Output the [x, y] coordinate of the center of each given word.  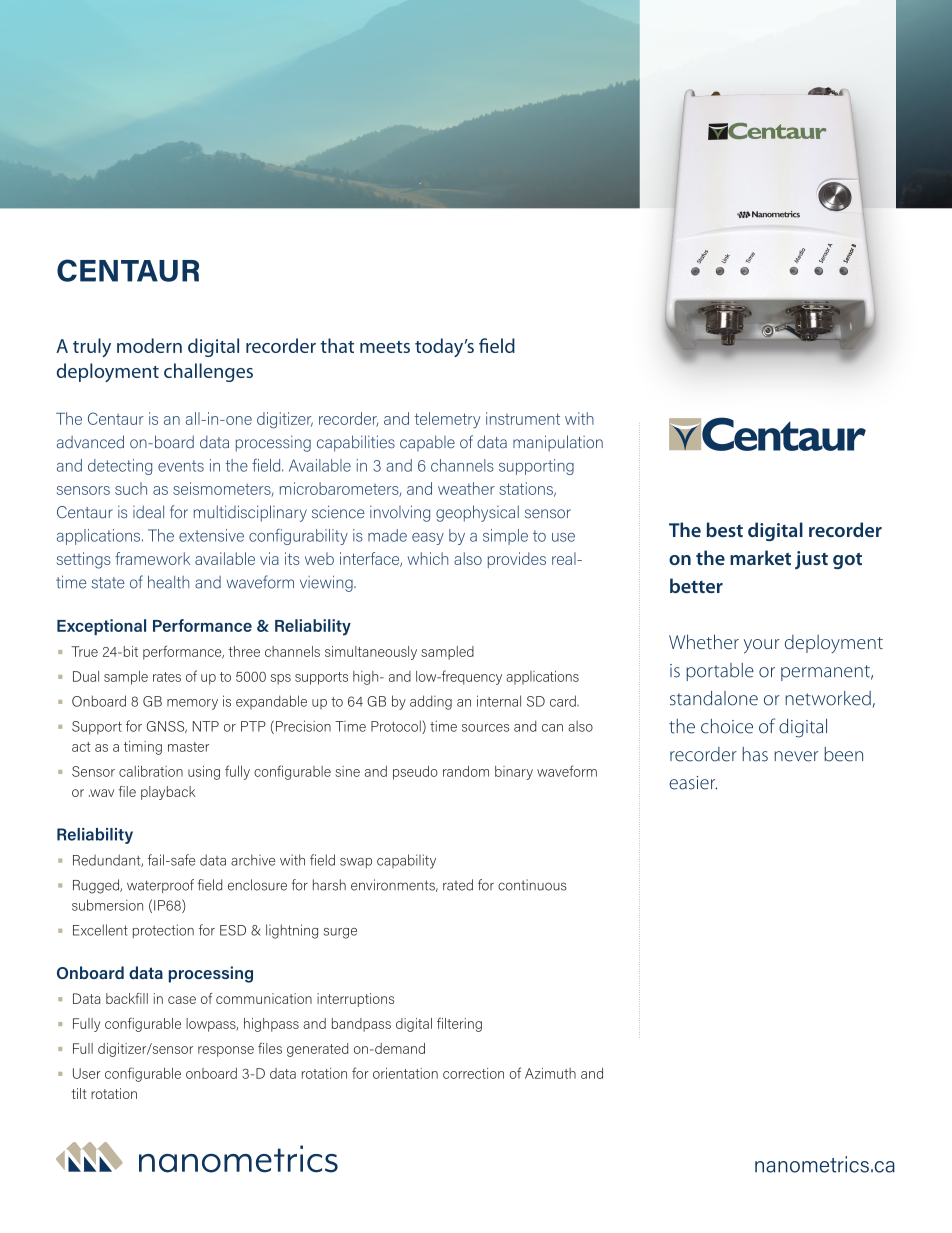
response [226, 1051]
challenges [208, 372]
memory [192, 704]
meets [385, 347]
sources [485, 728]
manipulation [558, 443]
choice [727, 726]
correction [473, 1073]
